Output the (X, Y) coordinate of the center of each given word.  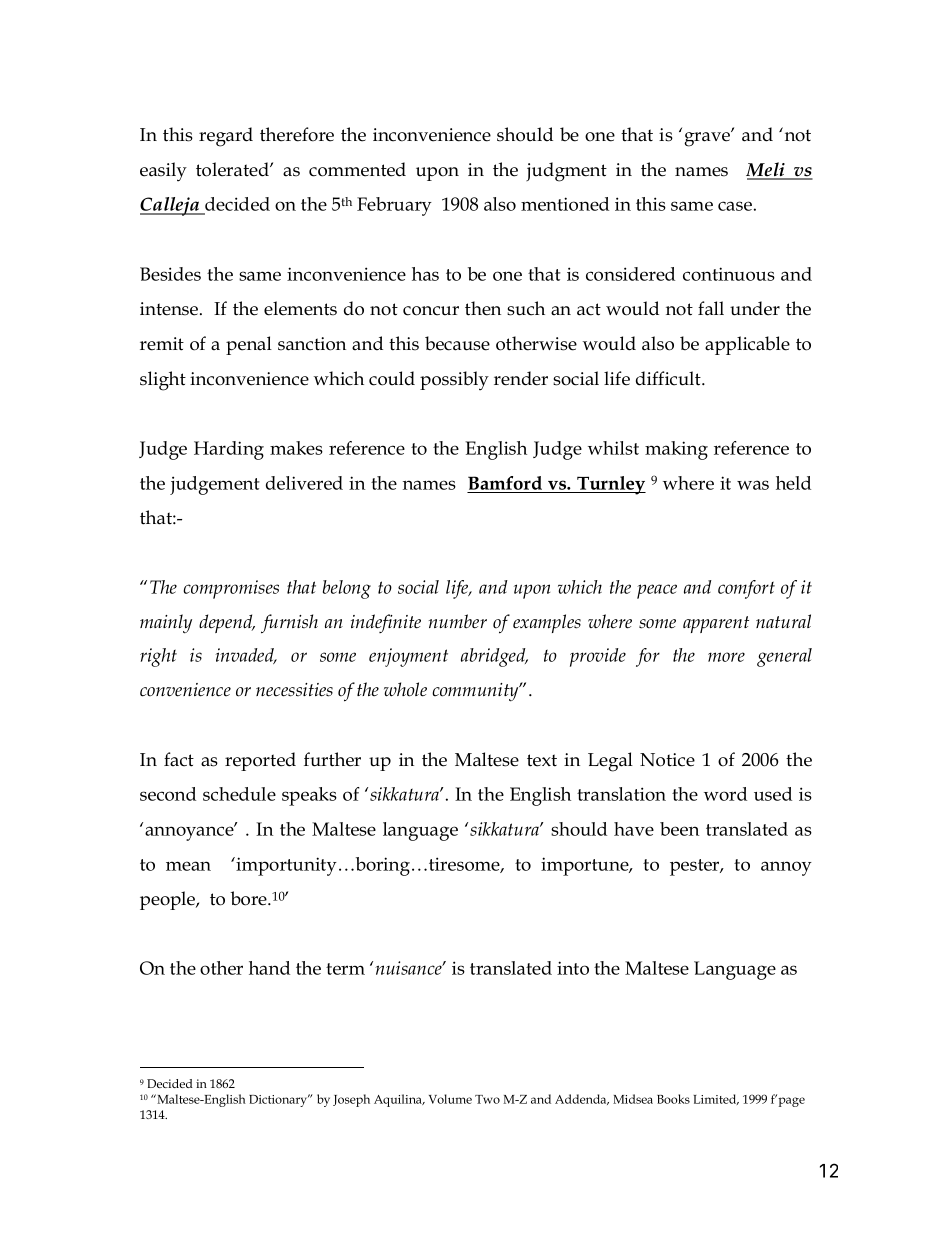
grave (708, 138)
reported (260, 761)
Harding (229, 450)
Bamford (505, 483)
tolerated (233, 169)
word (725, 794)
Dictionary (279, 1100)
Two (487, 1099)
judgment (566, 172)
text (542, 760)
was (753, 485)
